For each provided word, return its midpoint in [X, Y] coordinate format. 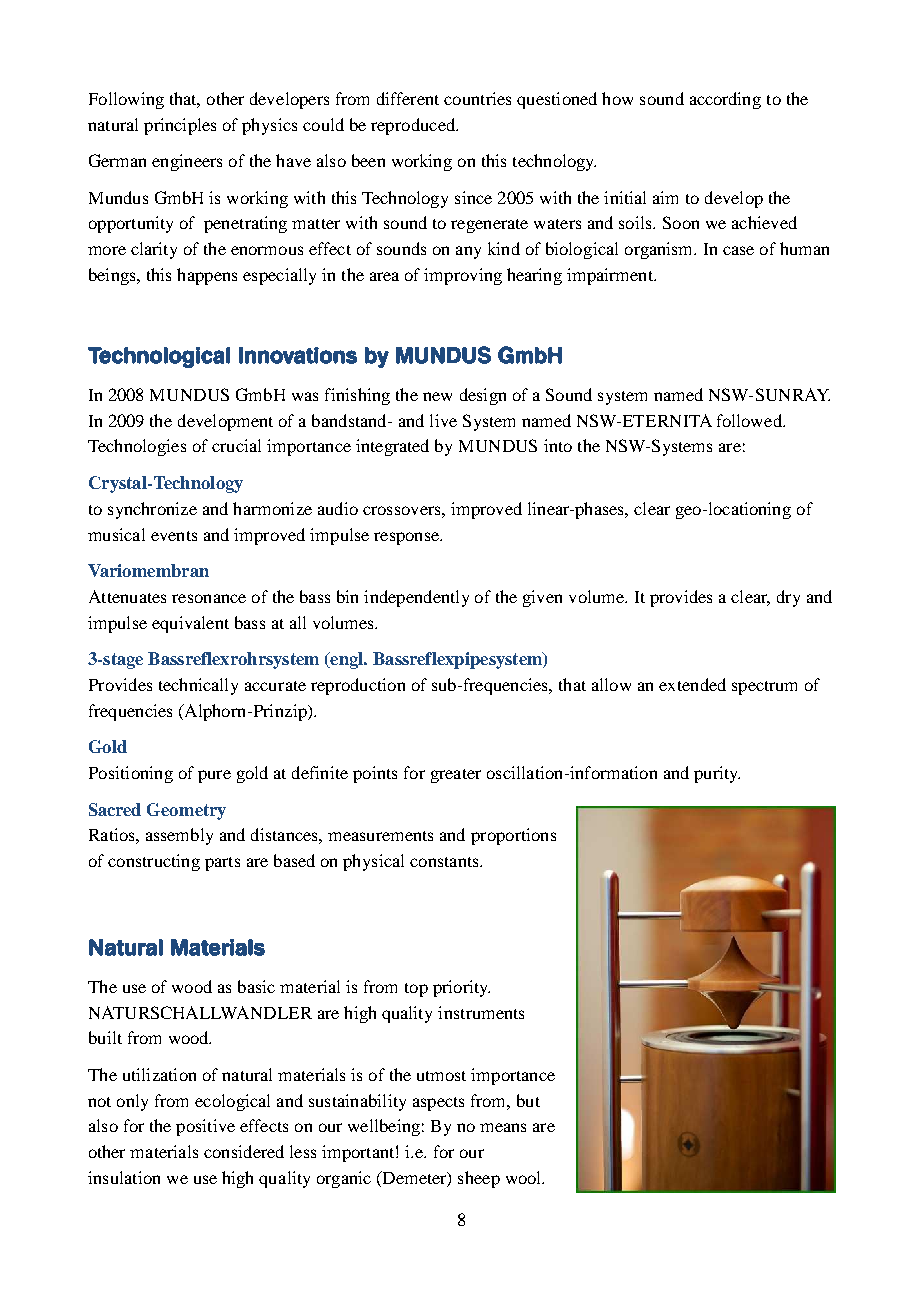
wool [525, 1177]
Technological [159, 357]
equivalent [190, 624]
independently [416, 598]
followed [750, 420]
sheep [479, 1179]
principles [180, 126]
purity [717, 774]
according [725, 100]
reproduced [414, 126]
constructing [154, 862]
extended [692, 684]
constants [445, 862]
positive [205, 1127]
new [437, 396]
